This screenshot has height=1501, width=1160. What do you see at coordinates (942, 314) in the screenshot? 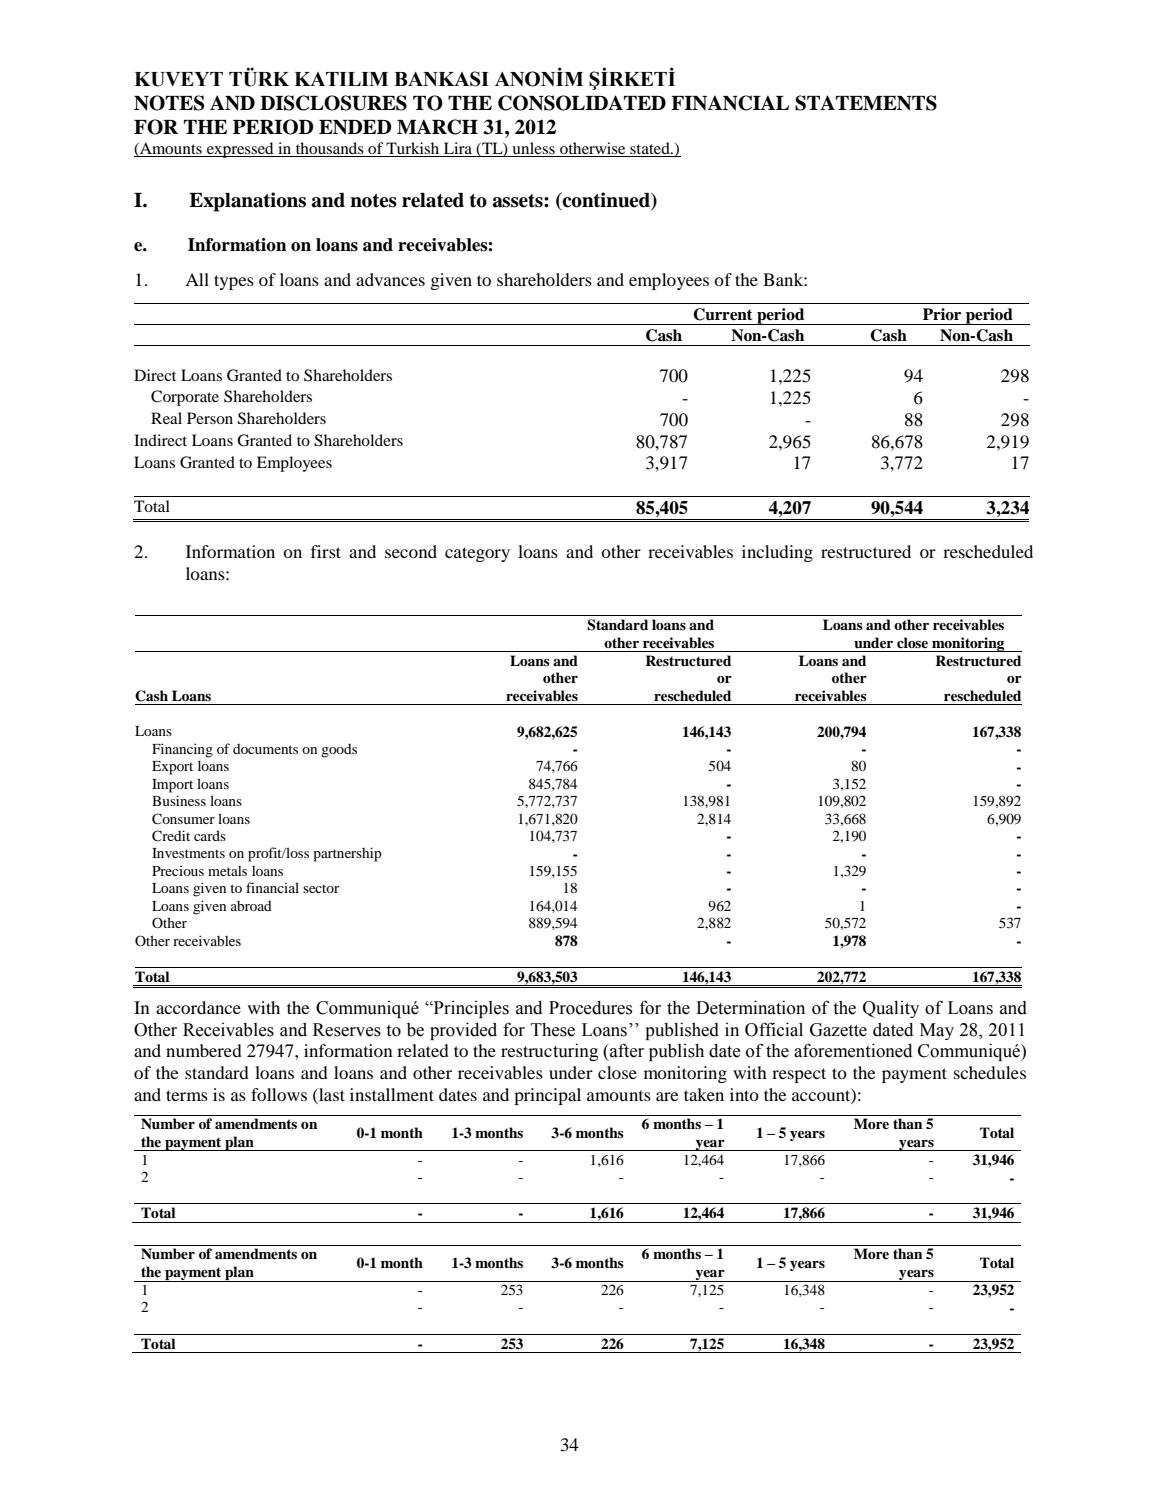
I see `Prior` at bounding box center [942, 314].
